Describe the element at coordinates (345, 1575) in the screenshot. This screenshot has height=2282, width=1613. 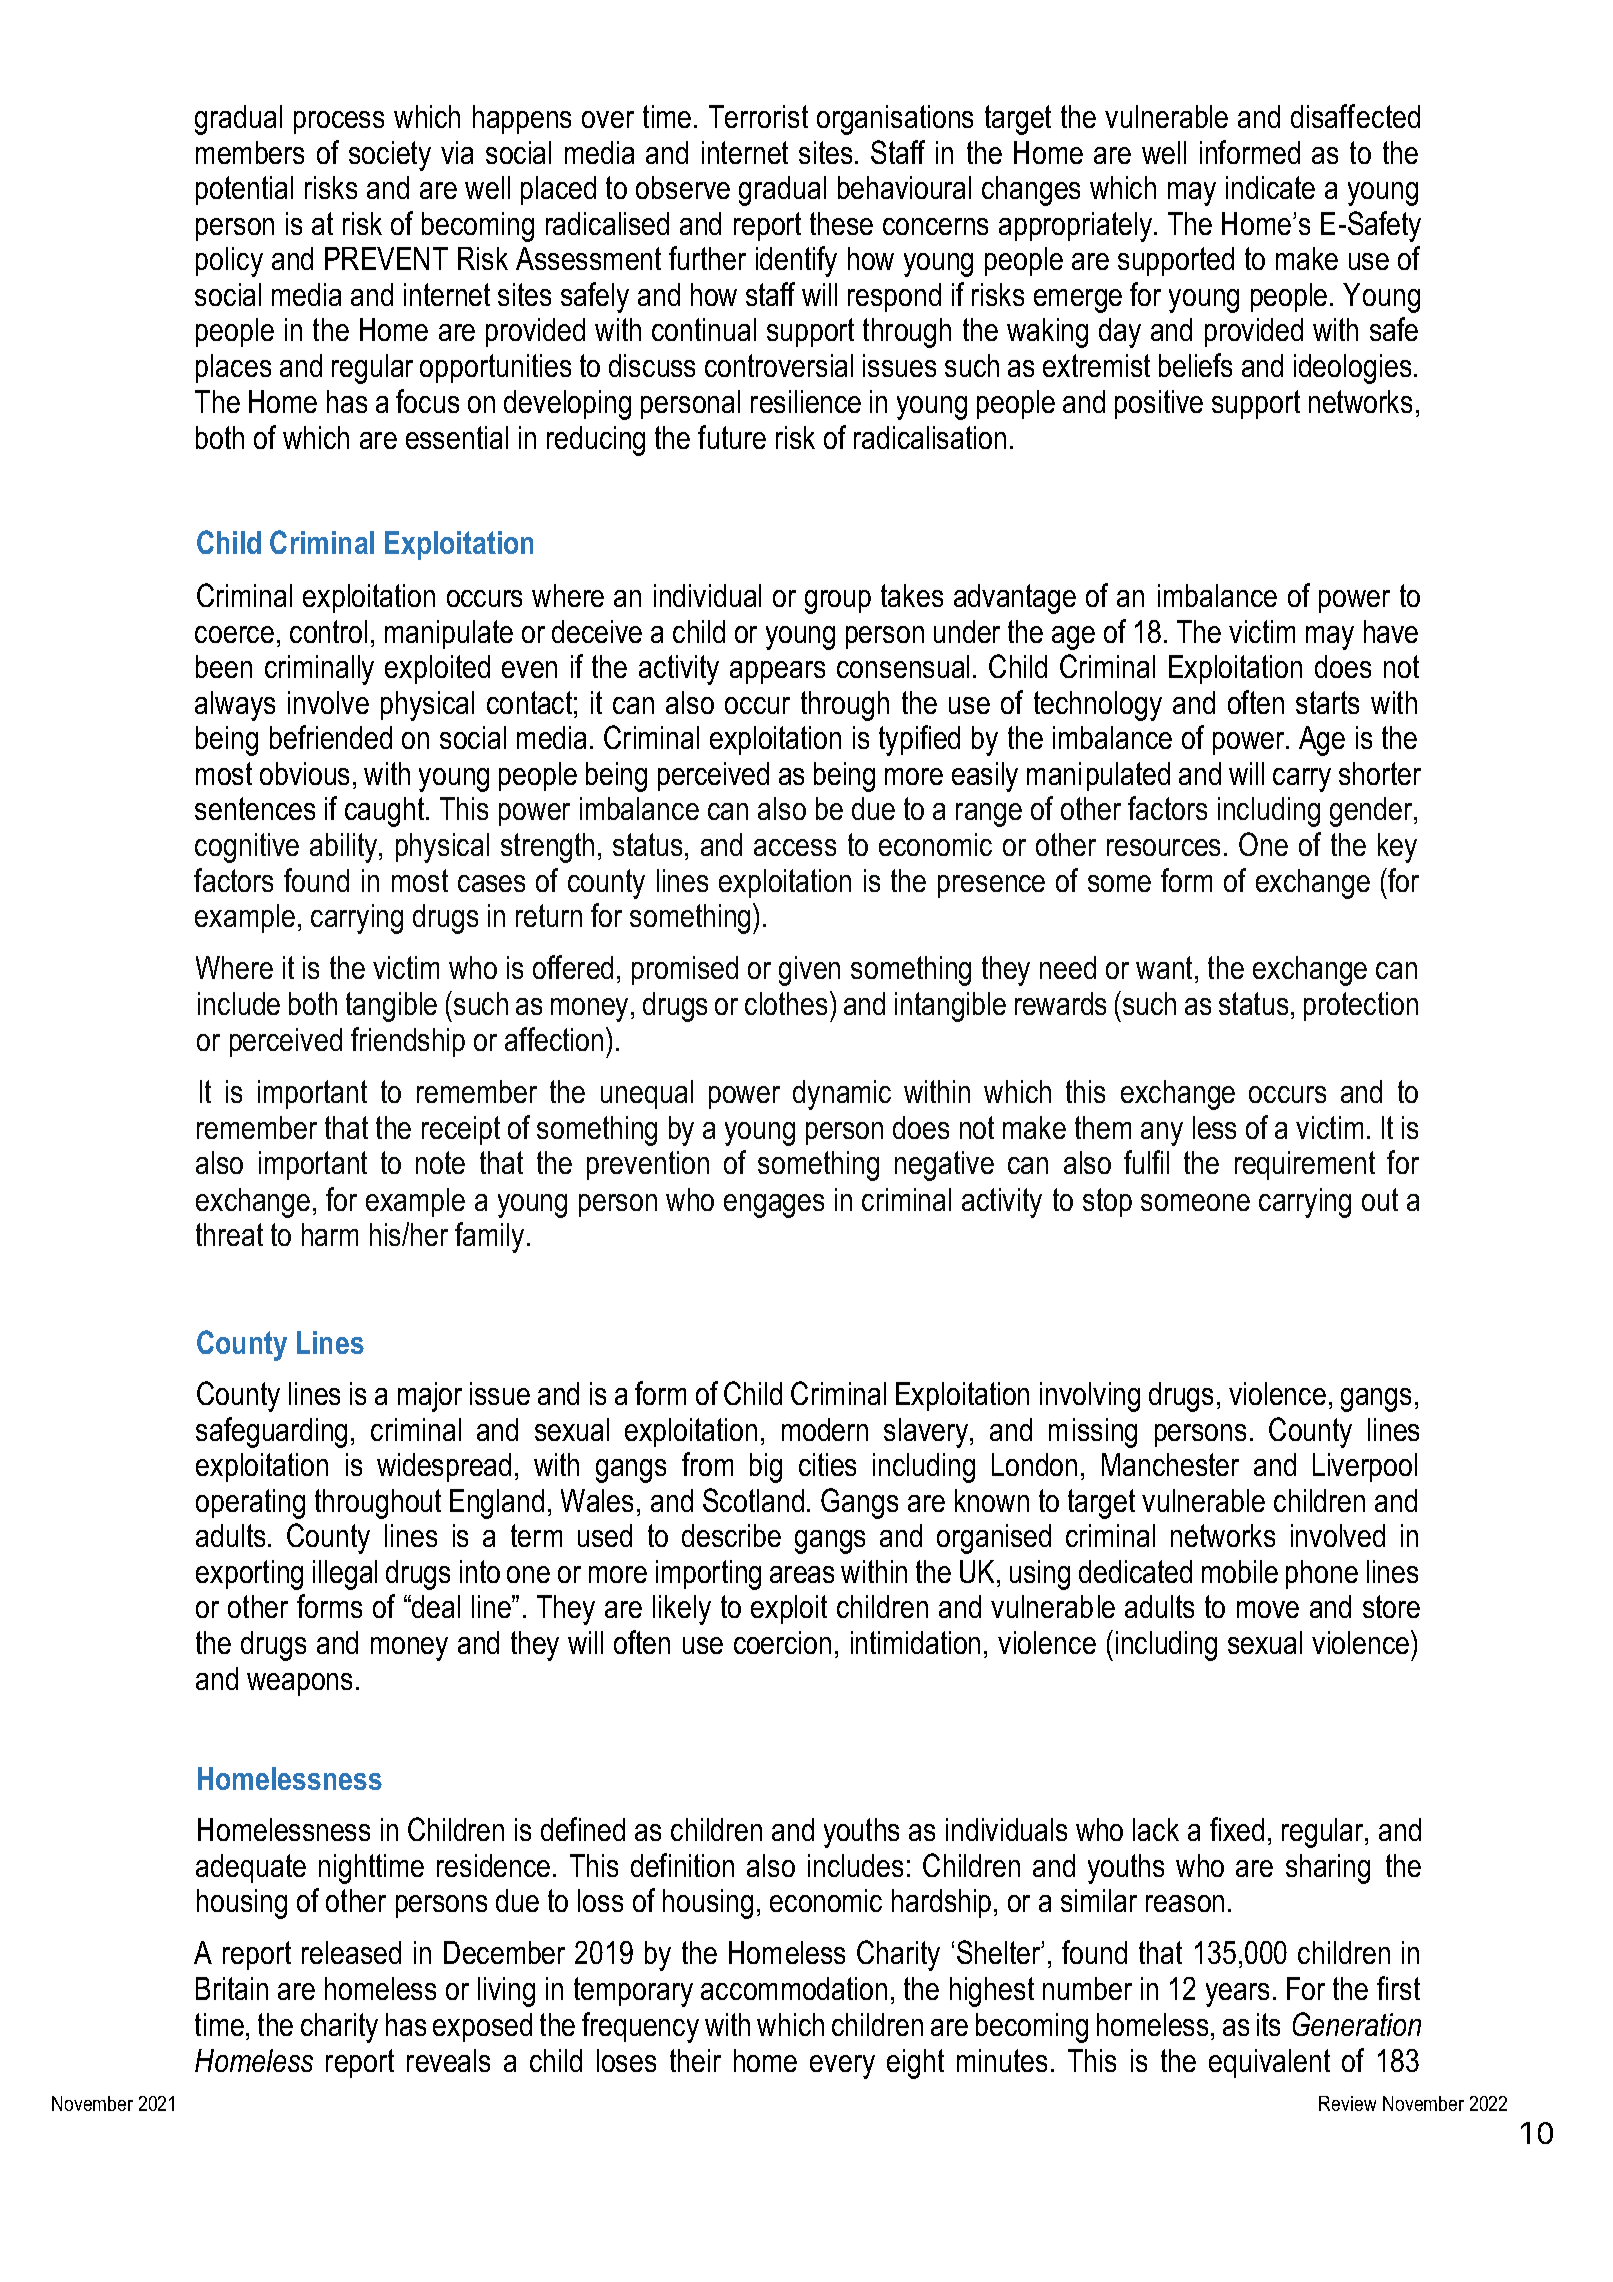
I see `illegal` at that location.
